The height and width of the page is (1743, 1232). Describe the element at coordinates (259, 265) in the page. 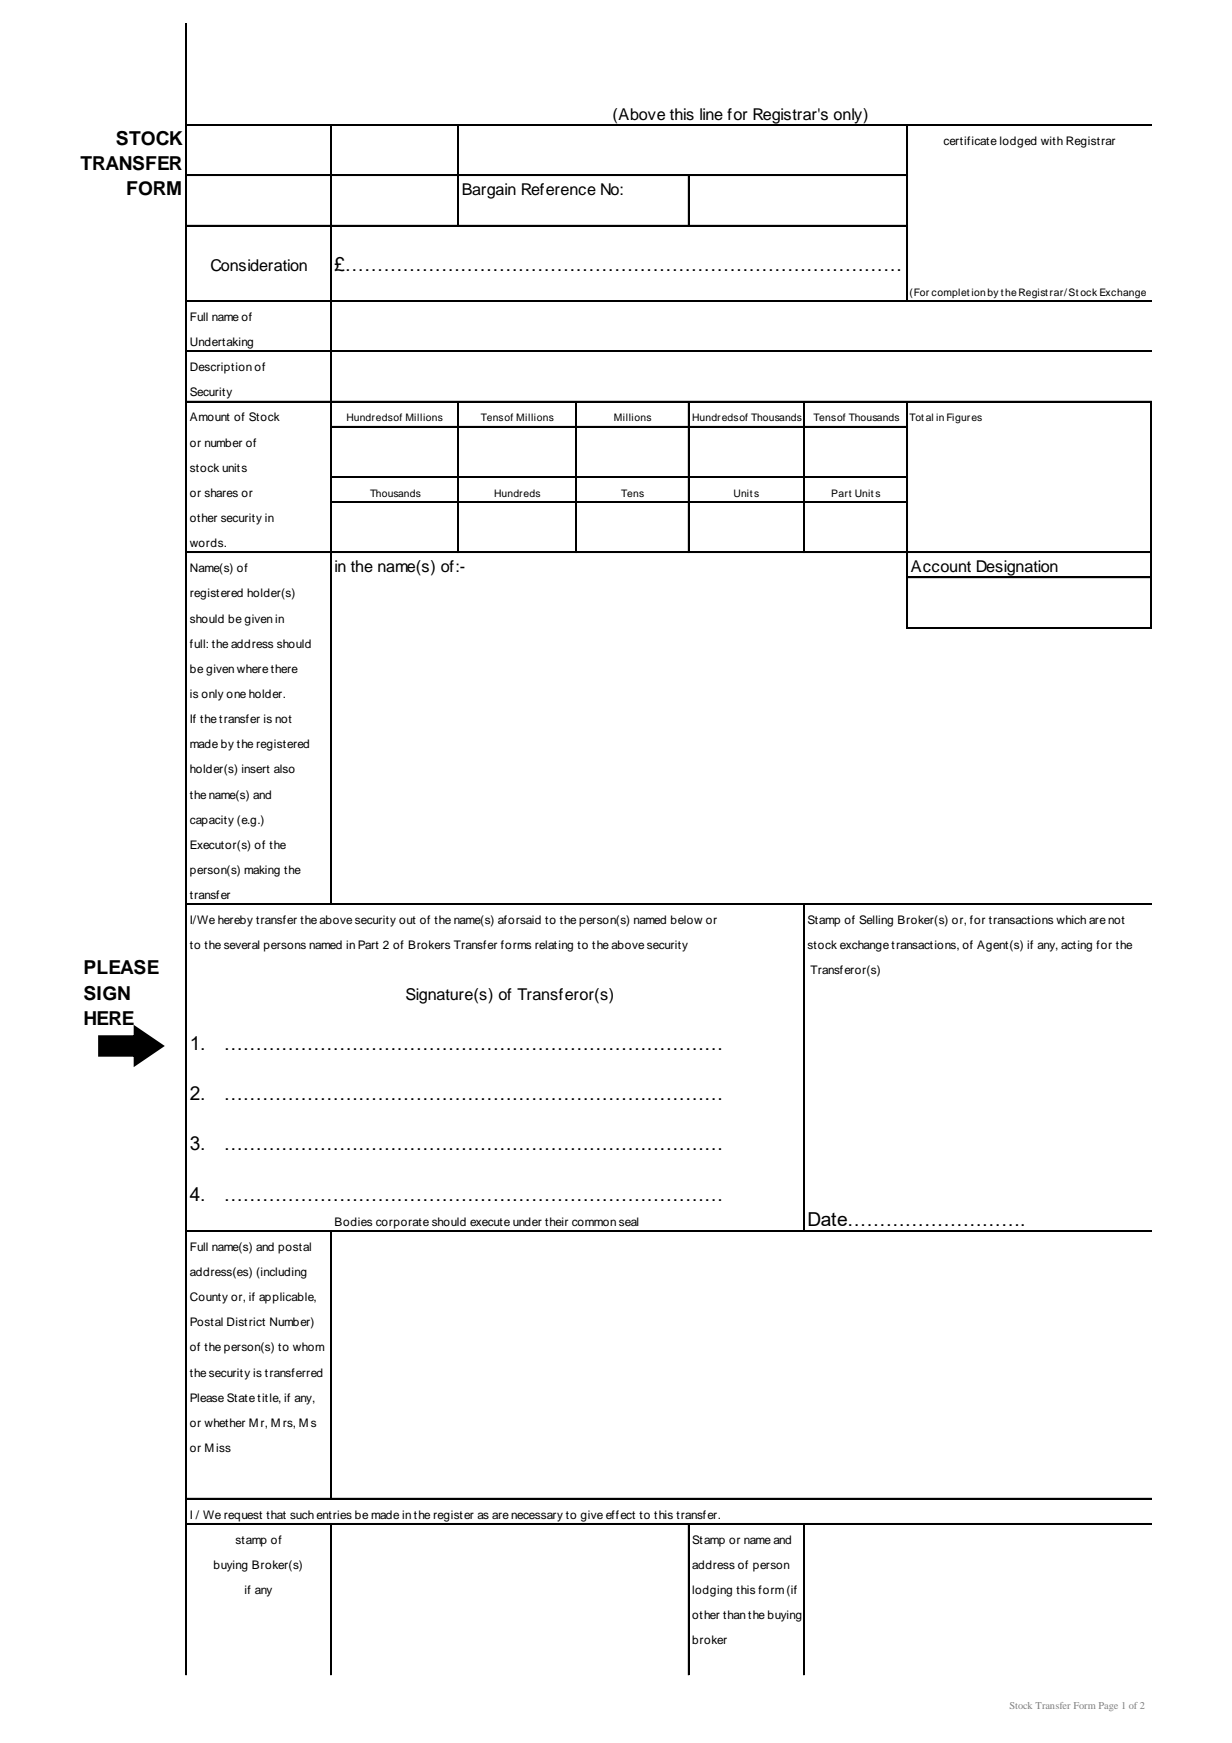

I see `Consideration` at that location.
